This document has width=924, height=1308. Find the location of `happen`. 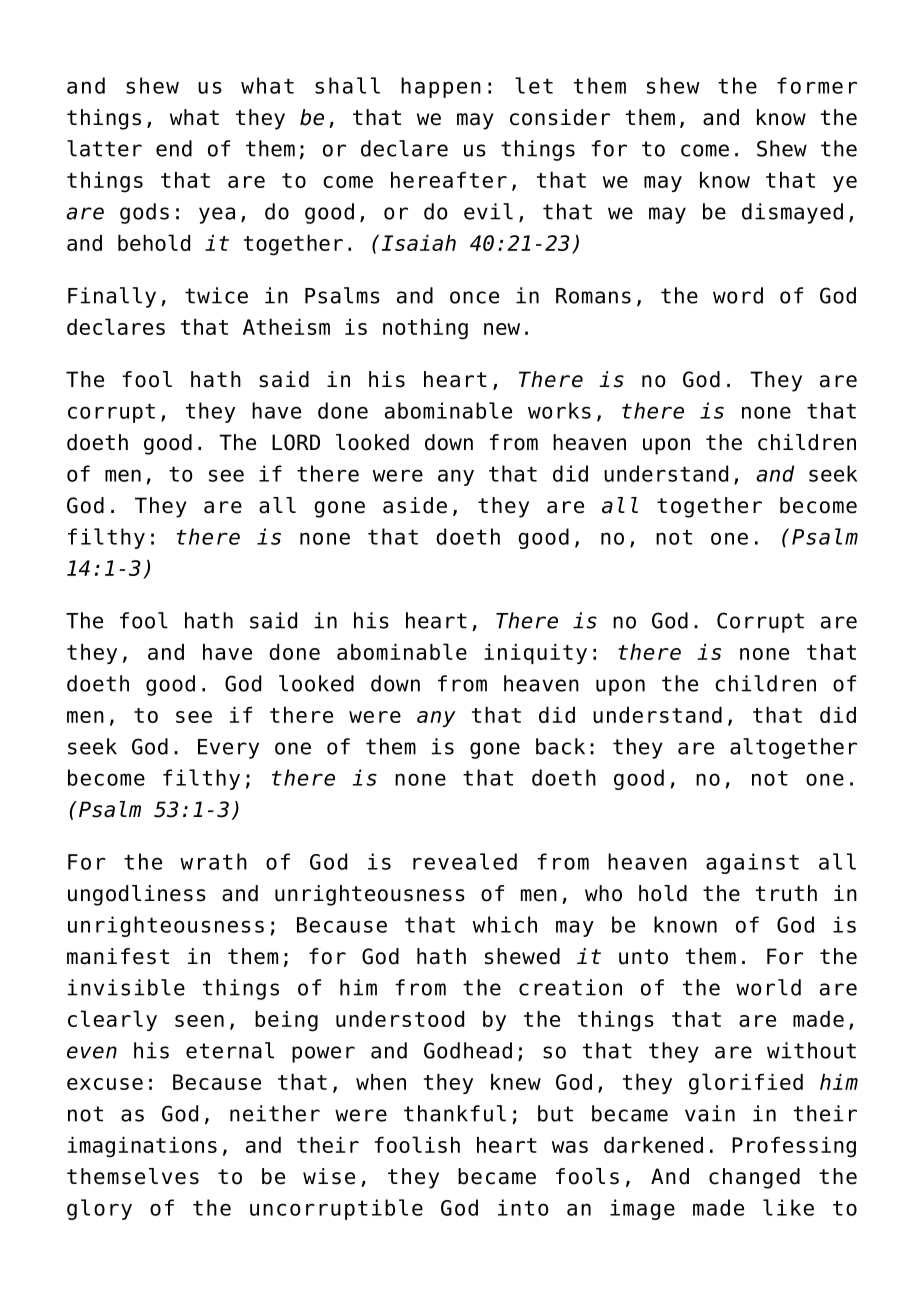

happen is located at coordinates (441, 87).
